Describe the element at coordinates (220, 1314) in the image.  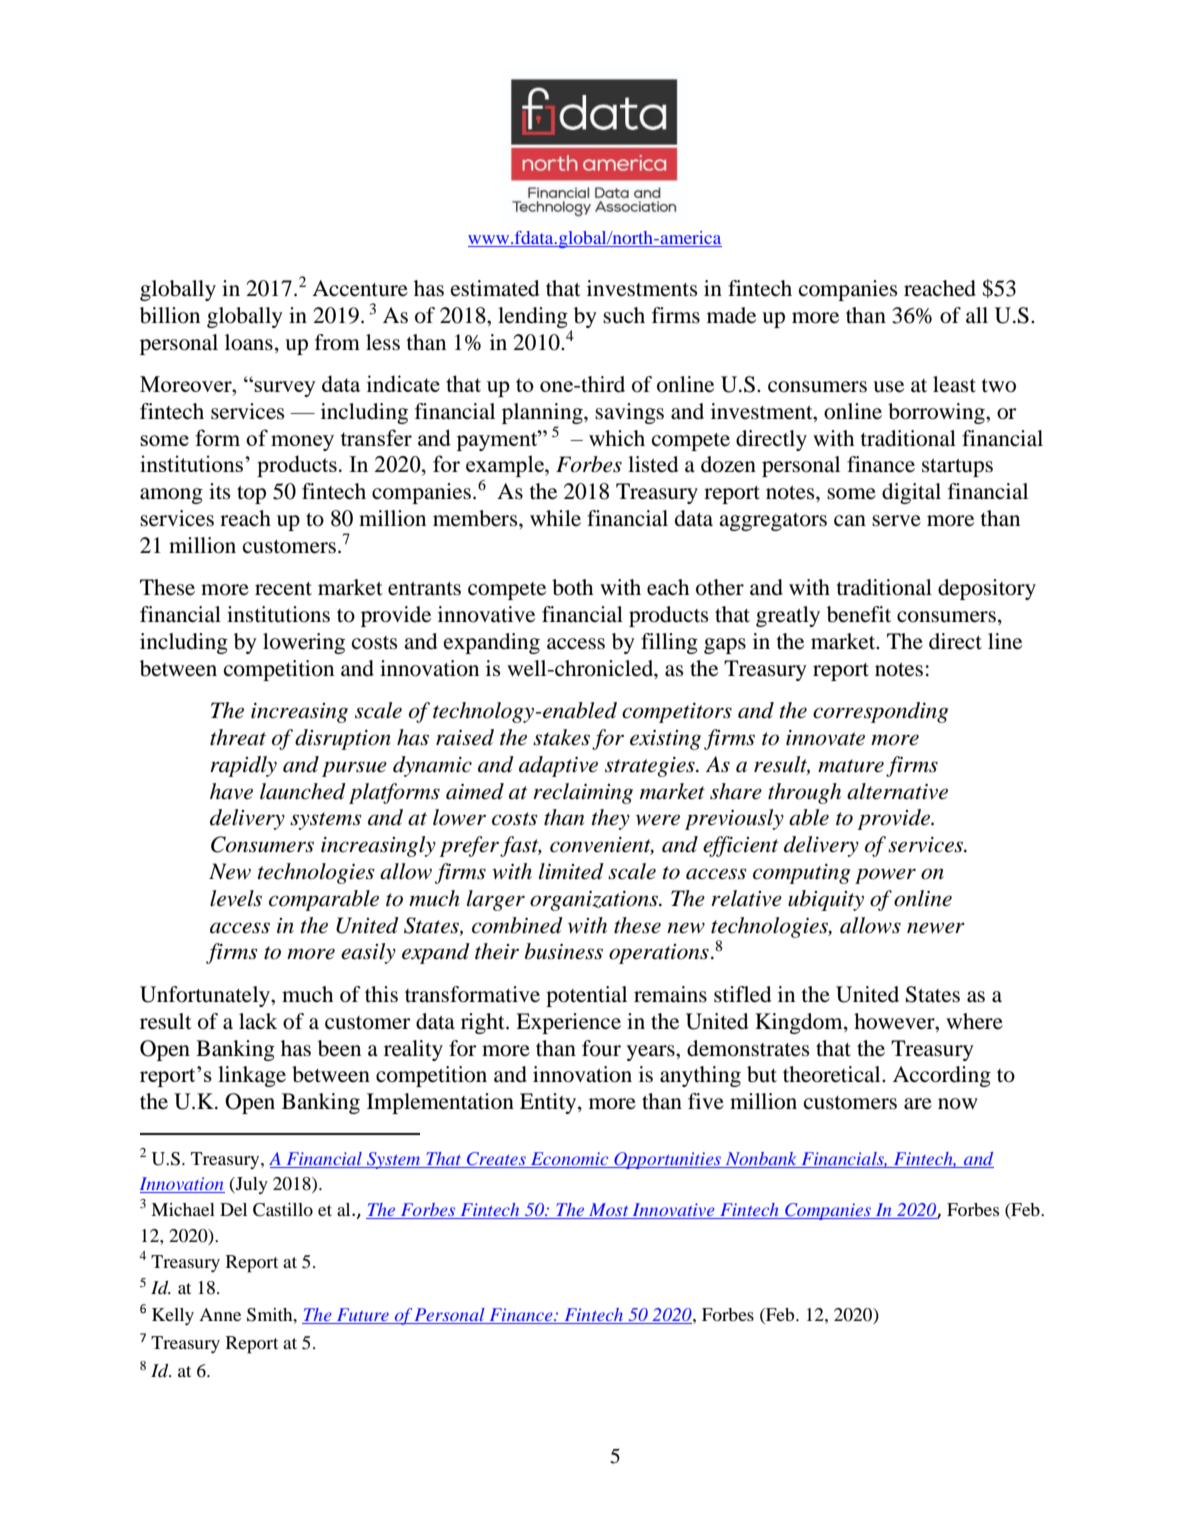
I see `Anne` at that location.
